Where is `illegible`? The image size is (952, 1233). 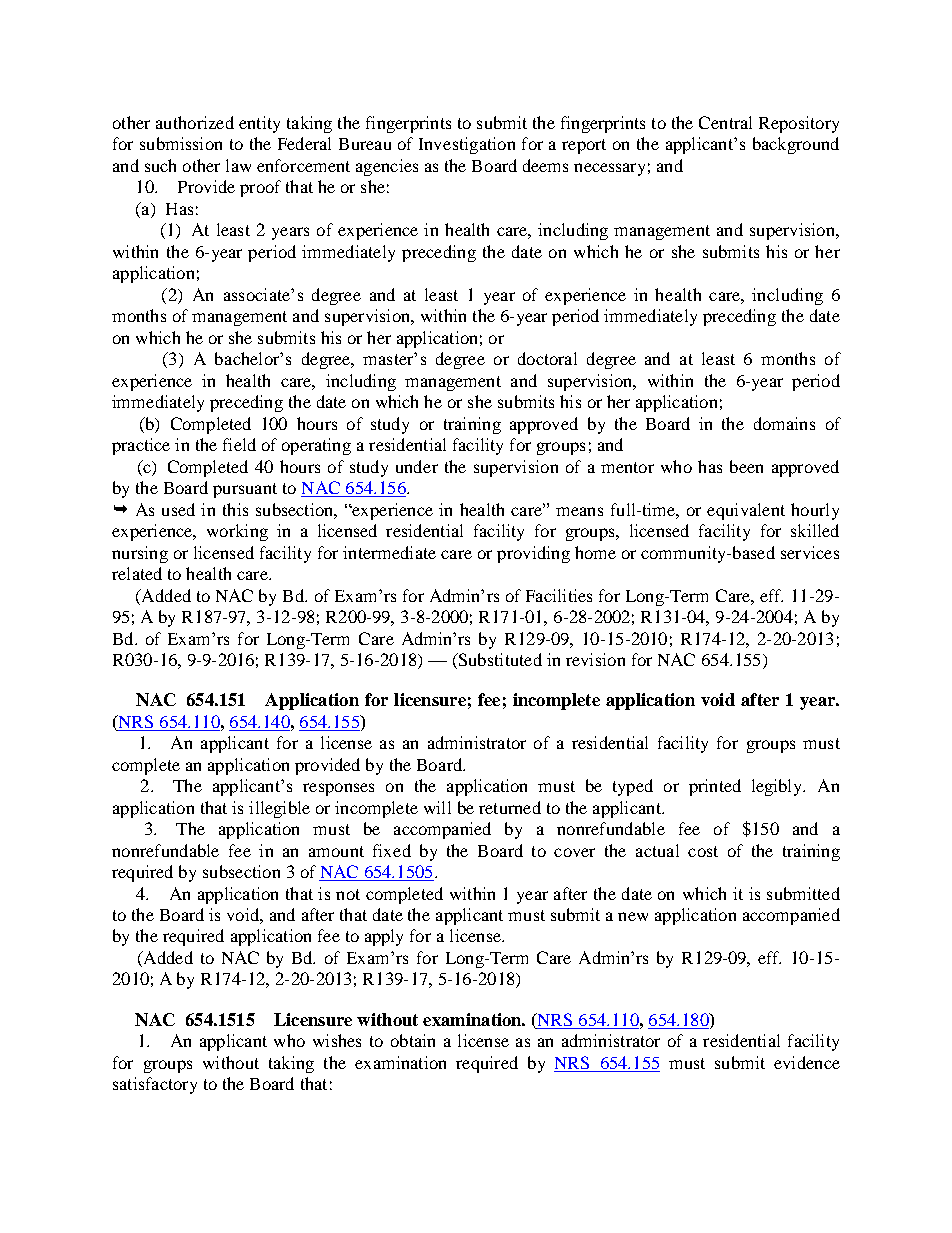
illegible is located at coordinates (279, 809).
